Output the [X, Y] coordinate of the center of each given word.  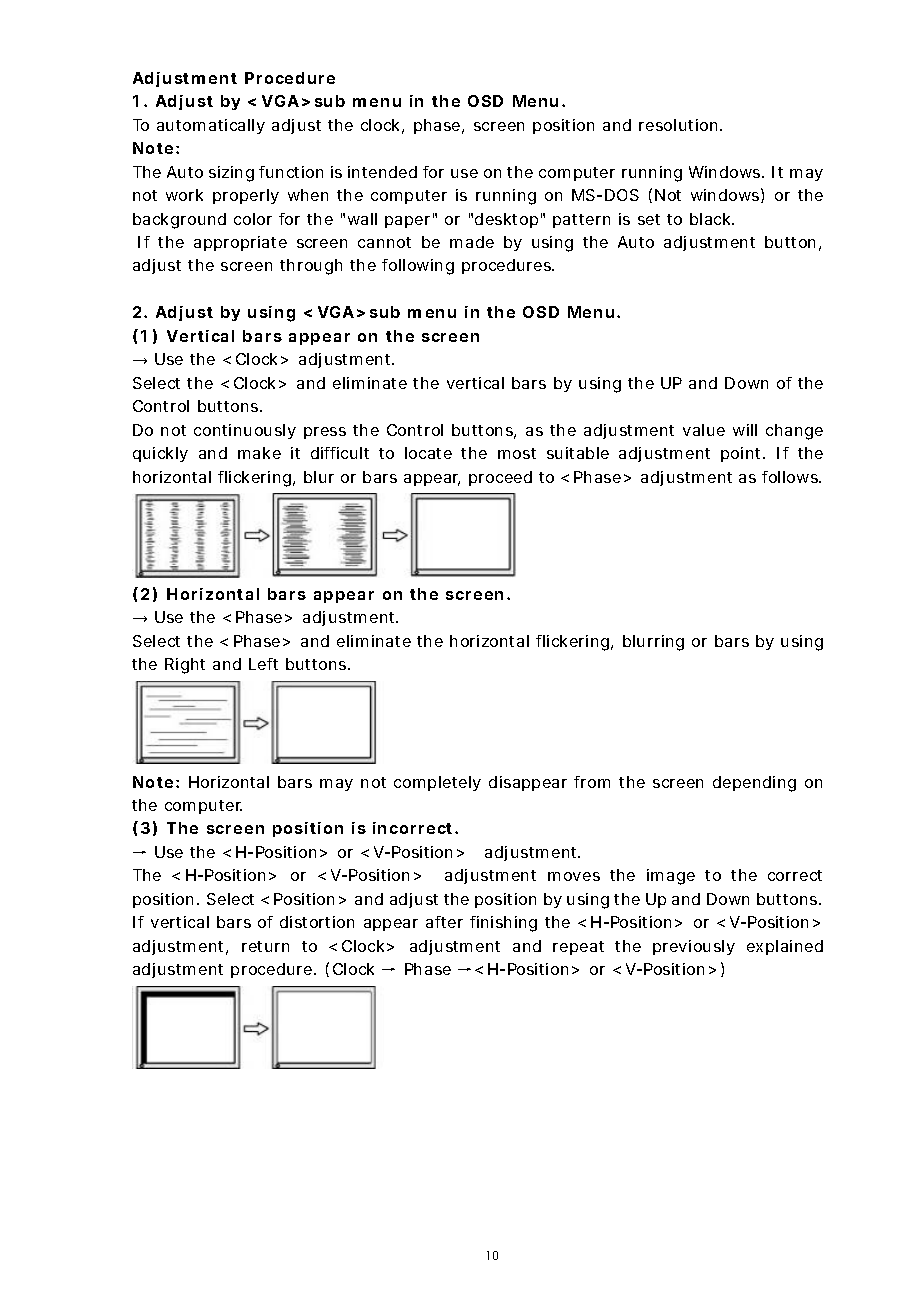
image [671, 877]
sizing [231, 174]
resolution [680, 125]
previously [694, 947]
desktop [509, 220]
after [444, 922]
